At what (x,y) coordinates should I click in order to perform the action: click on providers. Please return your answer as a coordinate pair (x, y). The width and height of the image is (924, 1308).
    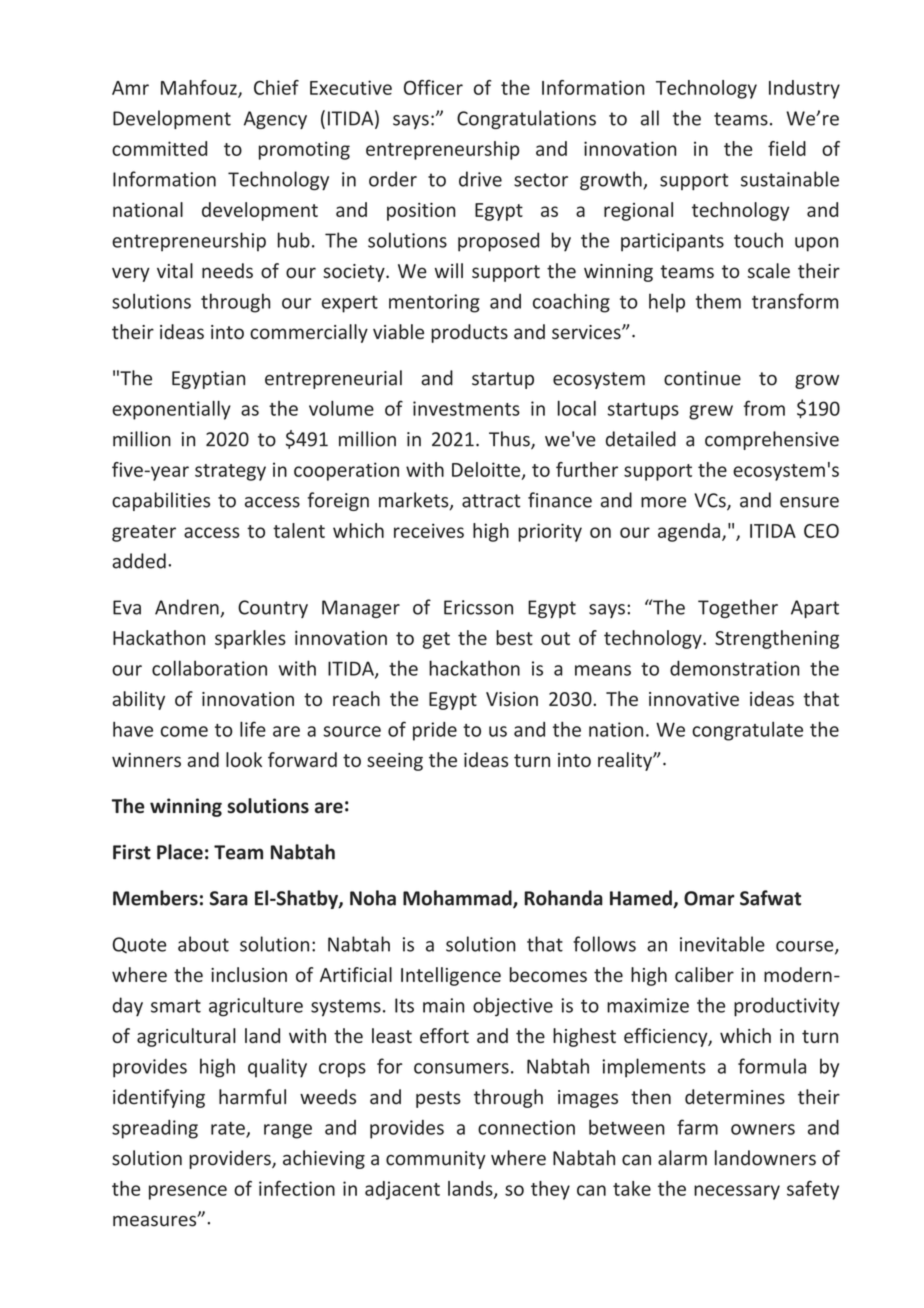
    Looking at the image, I should click on (231, 1159).
